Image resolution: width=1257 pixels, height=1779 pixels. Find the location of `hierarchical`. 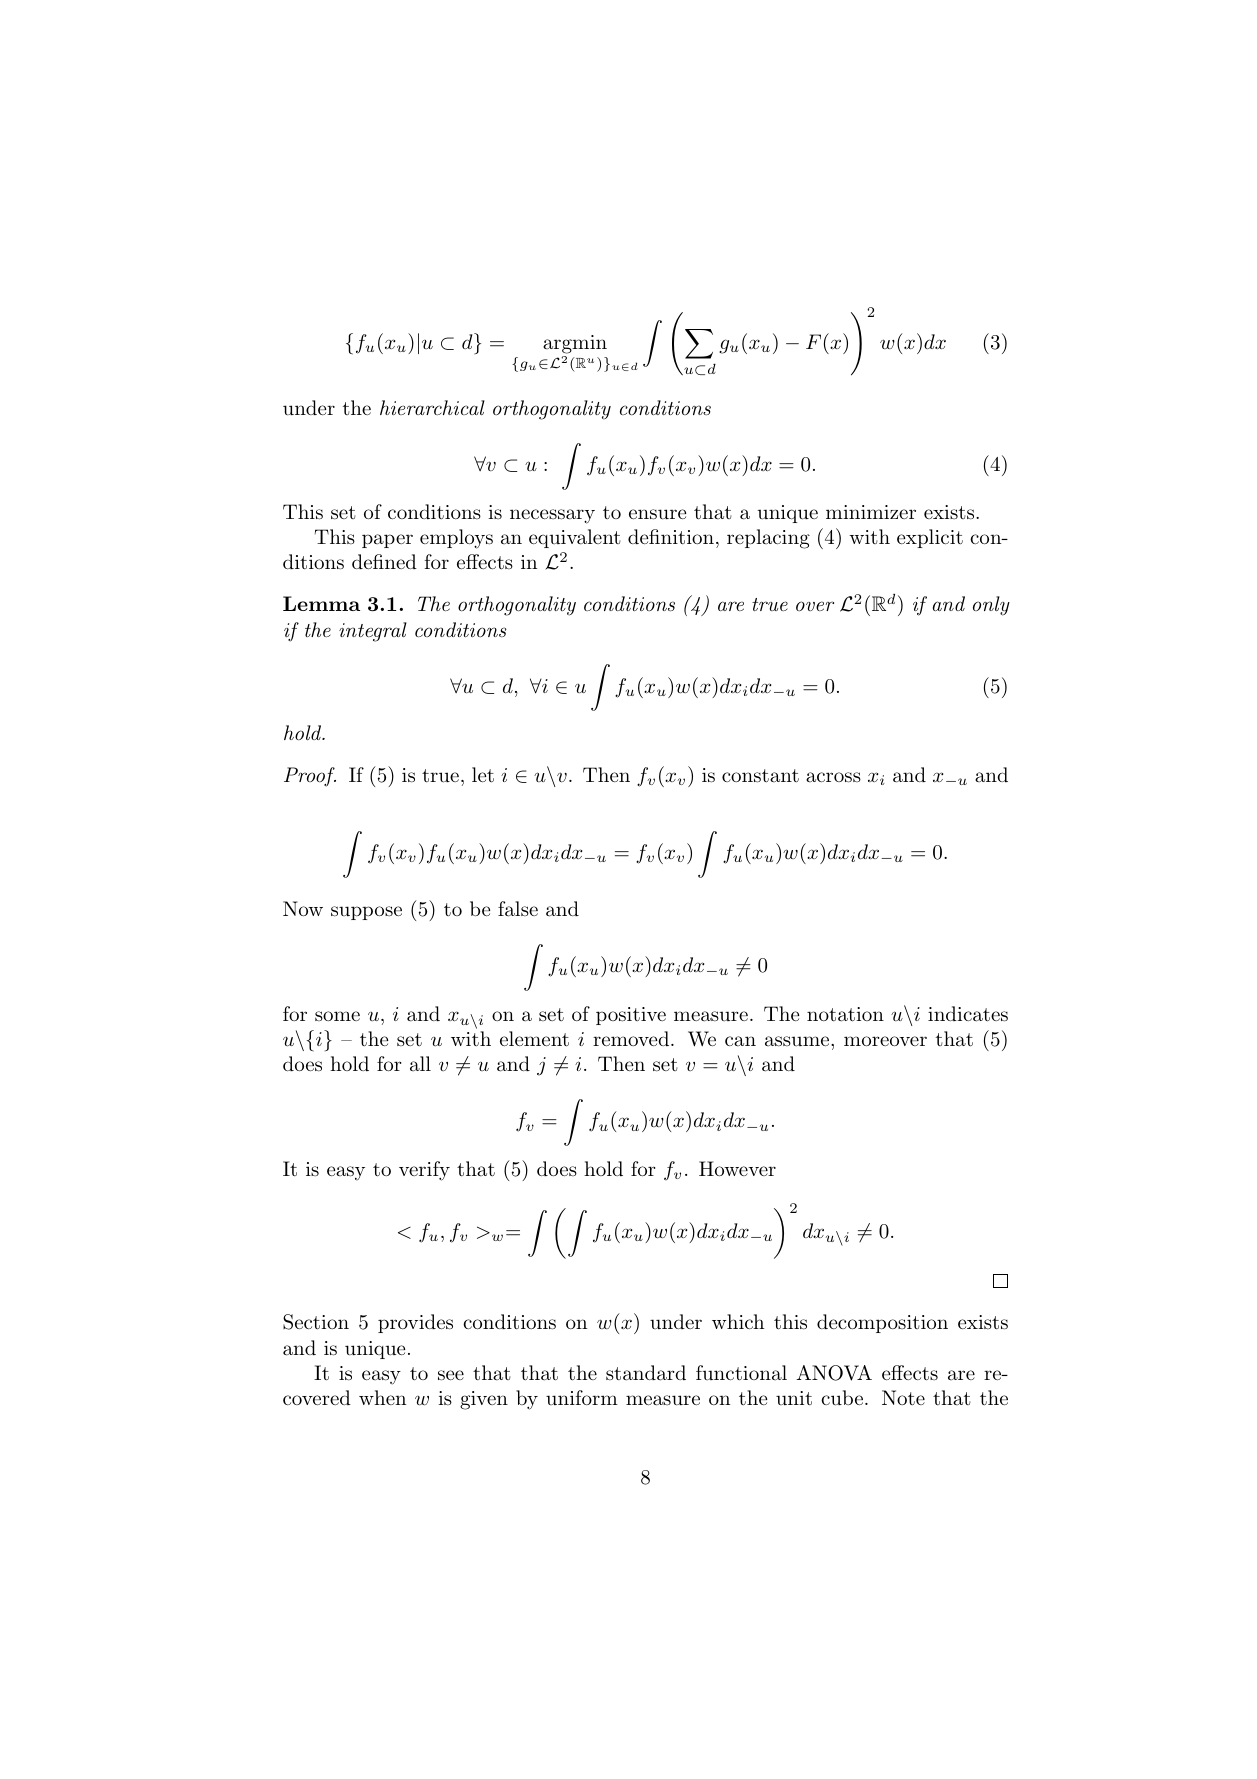

hierarchical is located at coordinates (432, 407).
